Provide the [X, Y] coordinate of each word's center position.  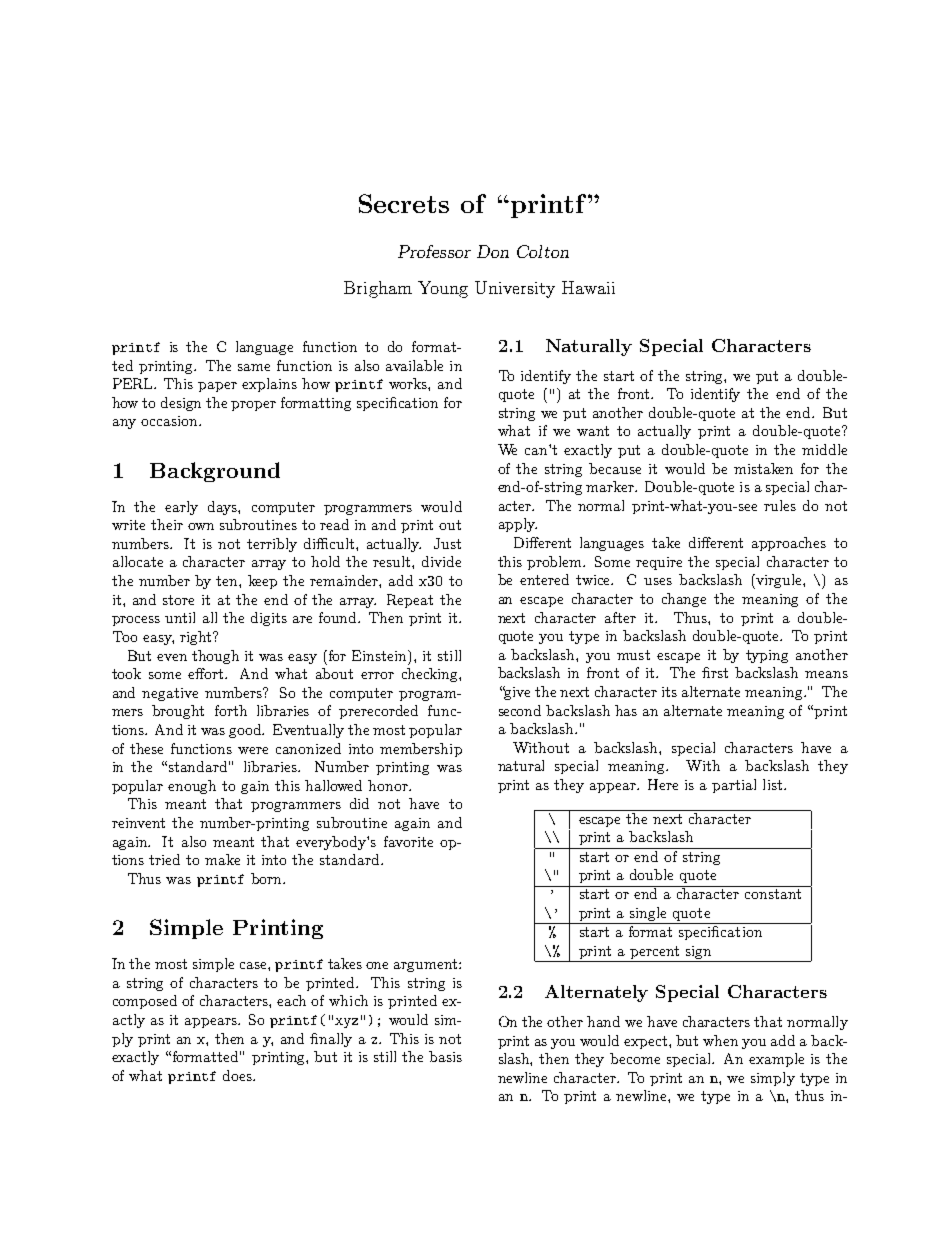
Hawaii [588, 287]
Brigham [378, 289]
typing [767, 656]
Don [493, 251]
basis [445, 1056]
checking [431, 675]
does [238, 1075]
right [197, 638]
